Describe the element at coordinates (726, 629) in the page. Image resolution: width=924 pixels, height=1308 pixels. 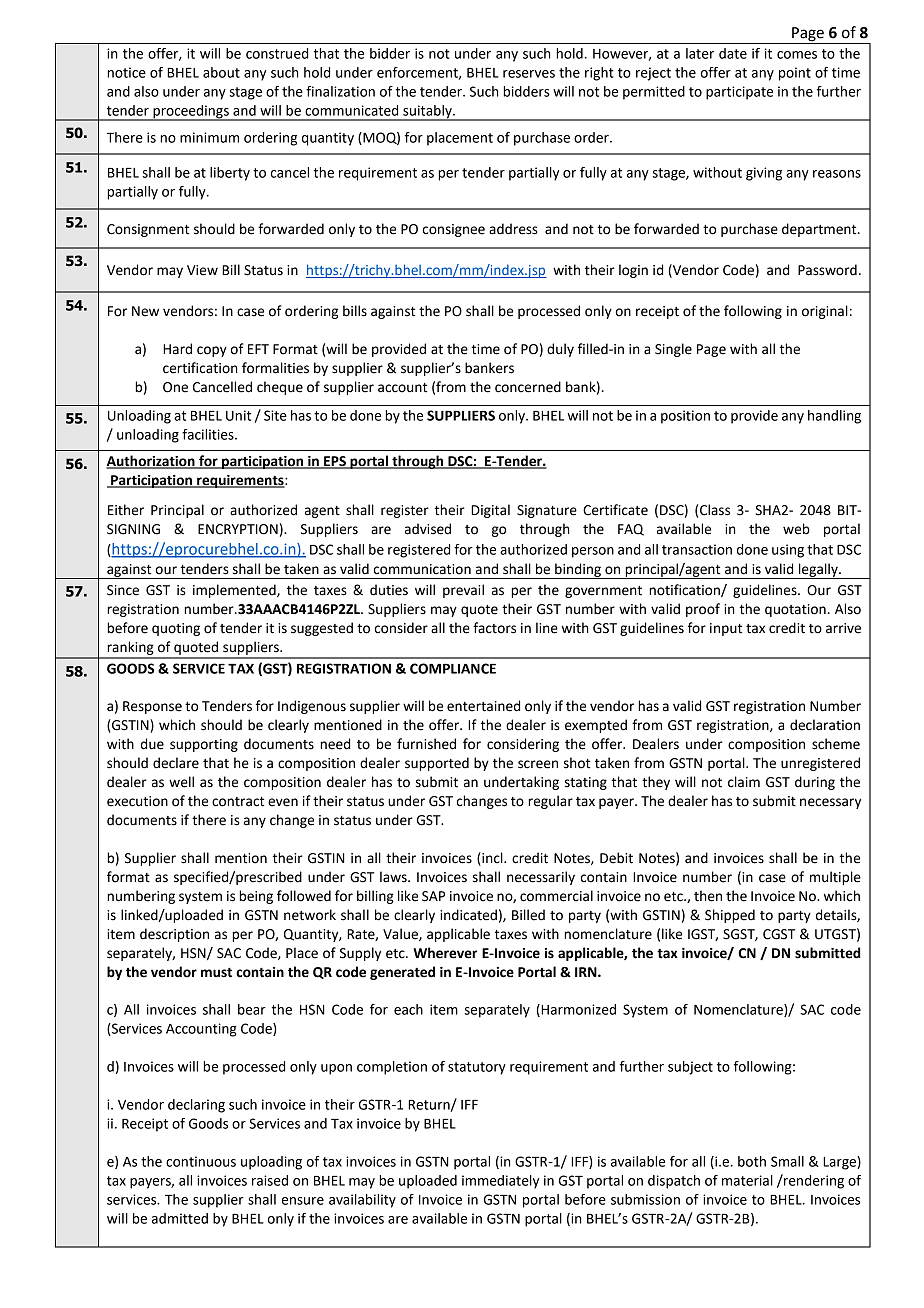
I see `input` at that location.
